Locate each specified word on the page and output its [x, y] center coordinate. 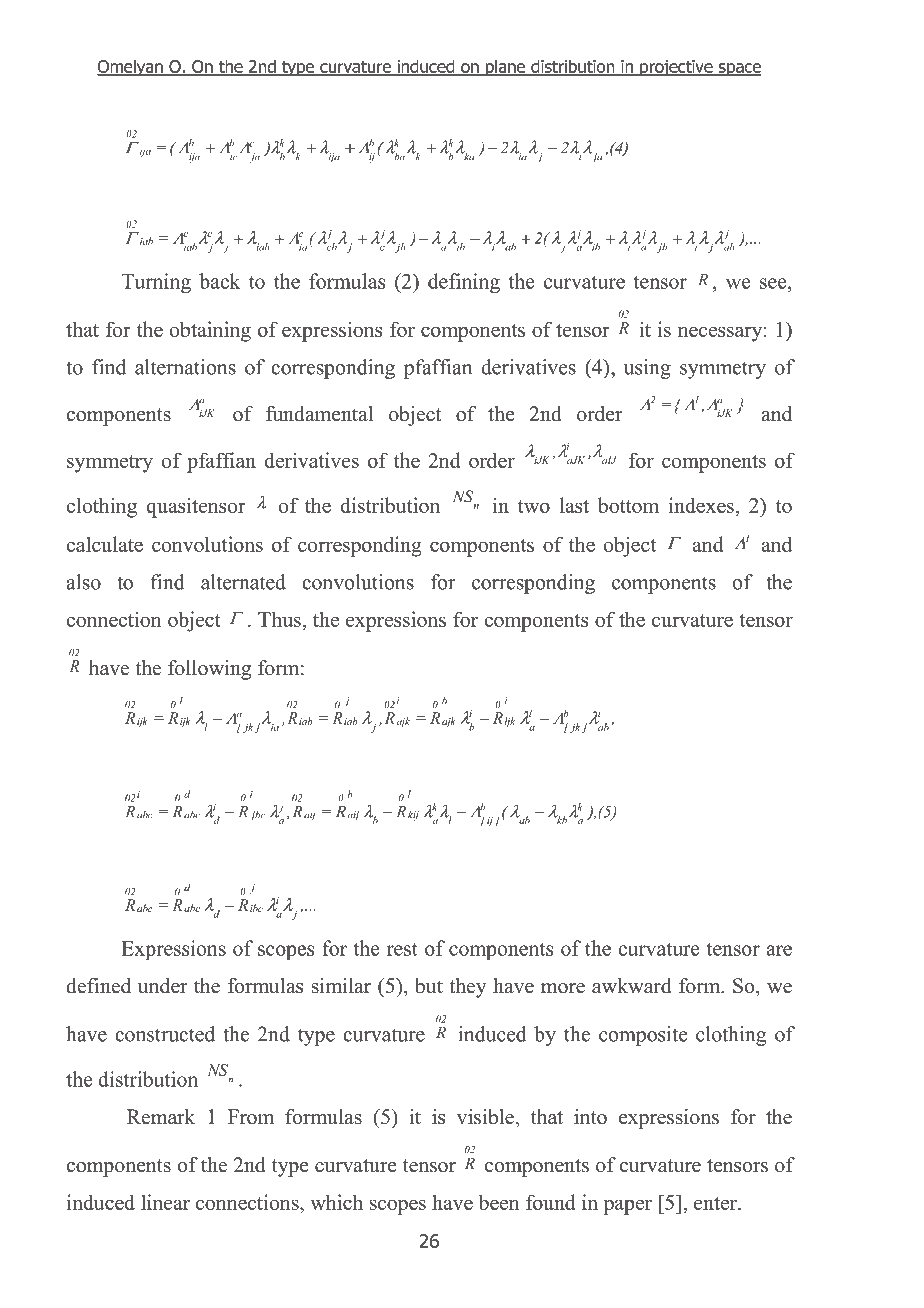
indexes [701, 505]
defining [464, 283]
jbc [257, 816]
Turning [156, 283]
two [534, 506]
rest [402, 949]
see [774, 283]
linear [165, 1202]
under [163, 986]
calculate [104, 544]
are [779, 950]
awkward [631, 986]
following [209, 670]
